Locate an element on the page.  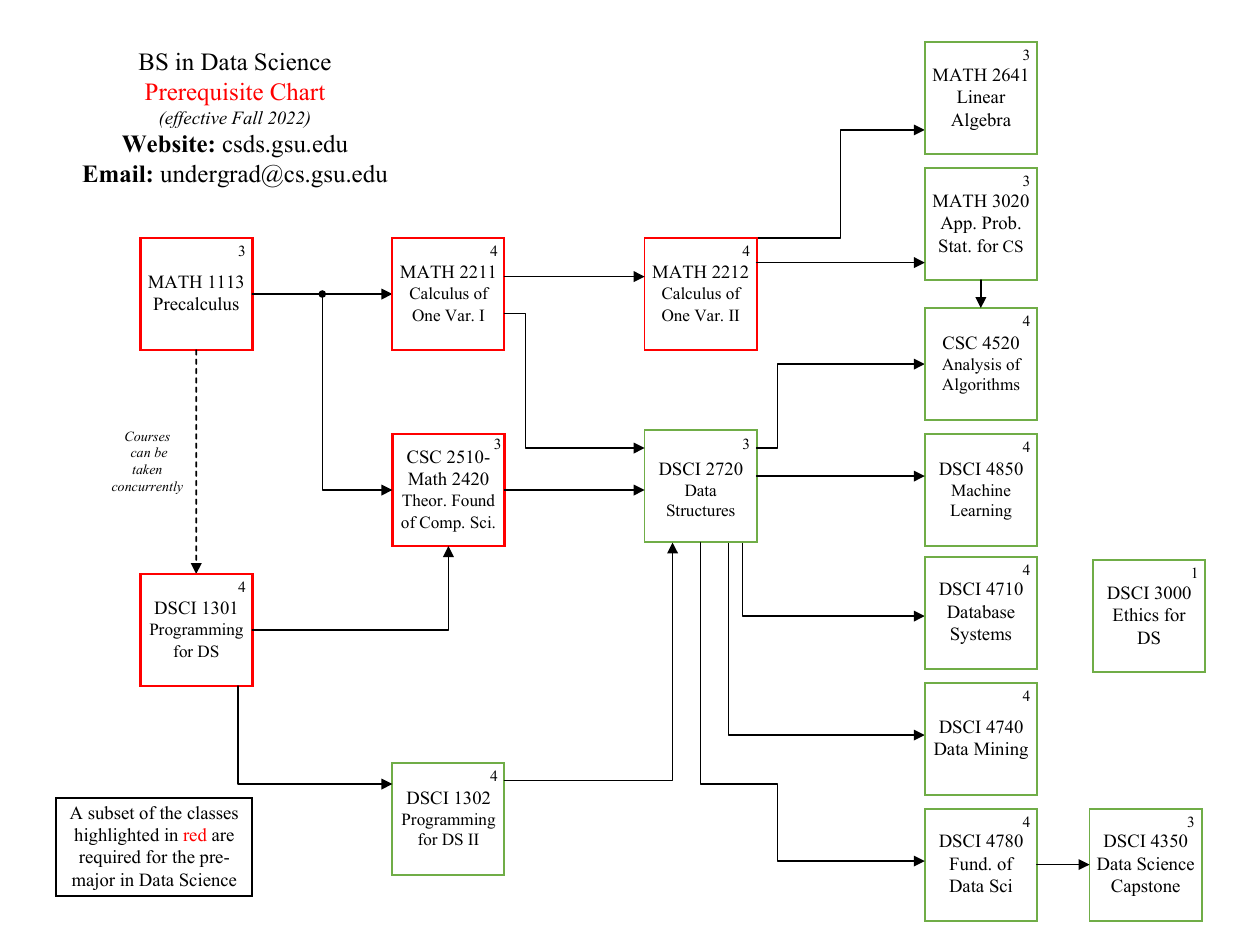
Systems is located at coordinates (981, 635).
